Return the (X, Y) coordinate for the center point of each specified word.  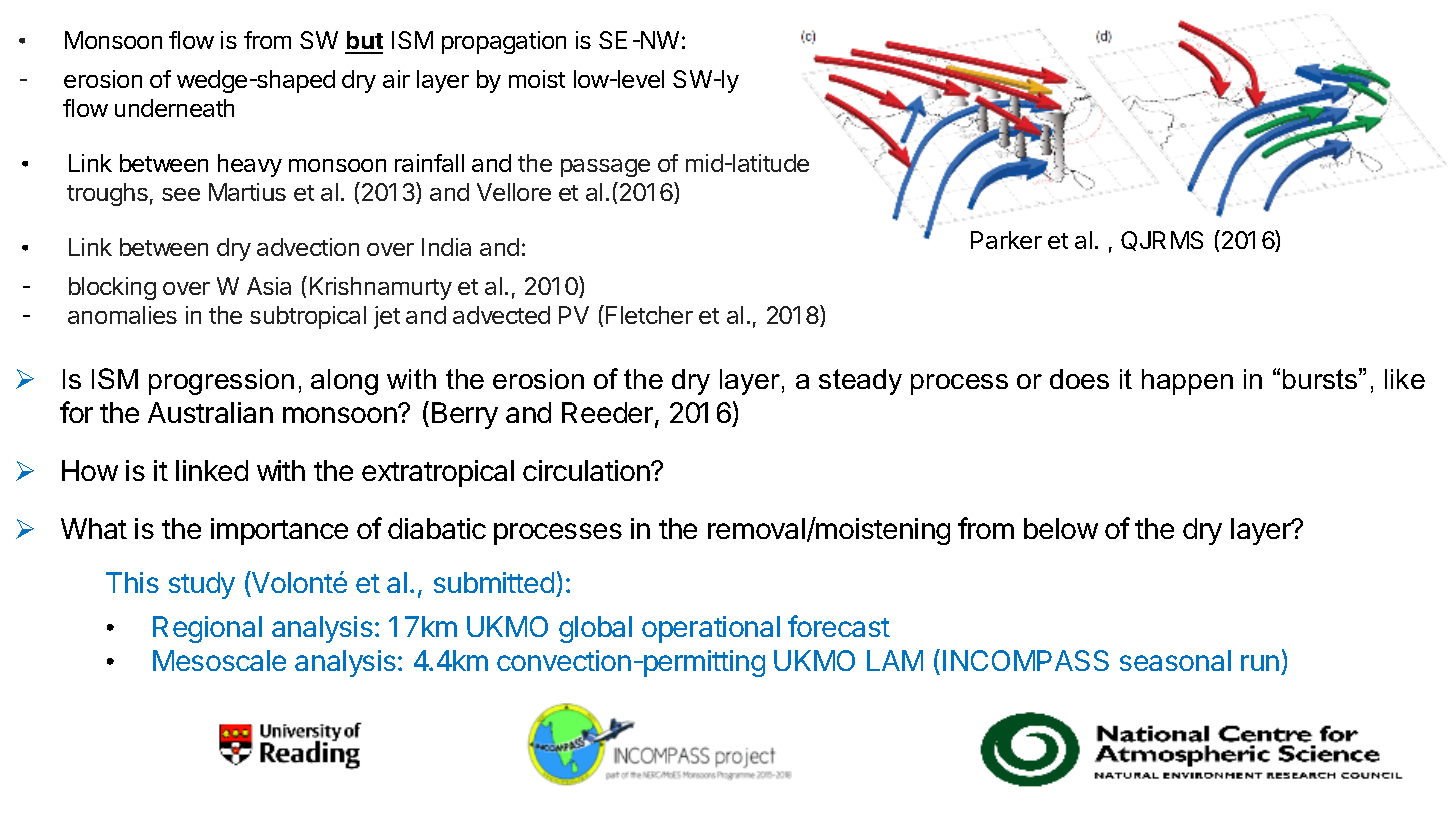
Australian (210, 412)
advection (308, 247)
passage (605, 168)
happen (1187, 382)
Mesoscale (219, 660)
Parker (1006, 240)
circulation (587, 470)
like (1405, 379)
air (396, 79)
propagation (504, 42)
